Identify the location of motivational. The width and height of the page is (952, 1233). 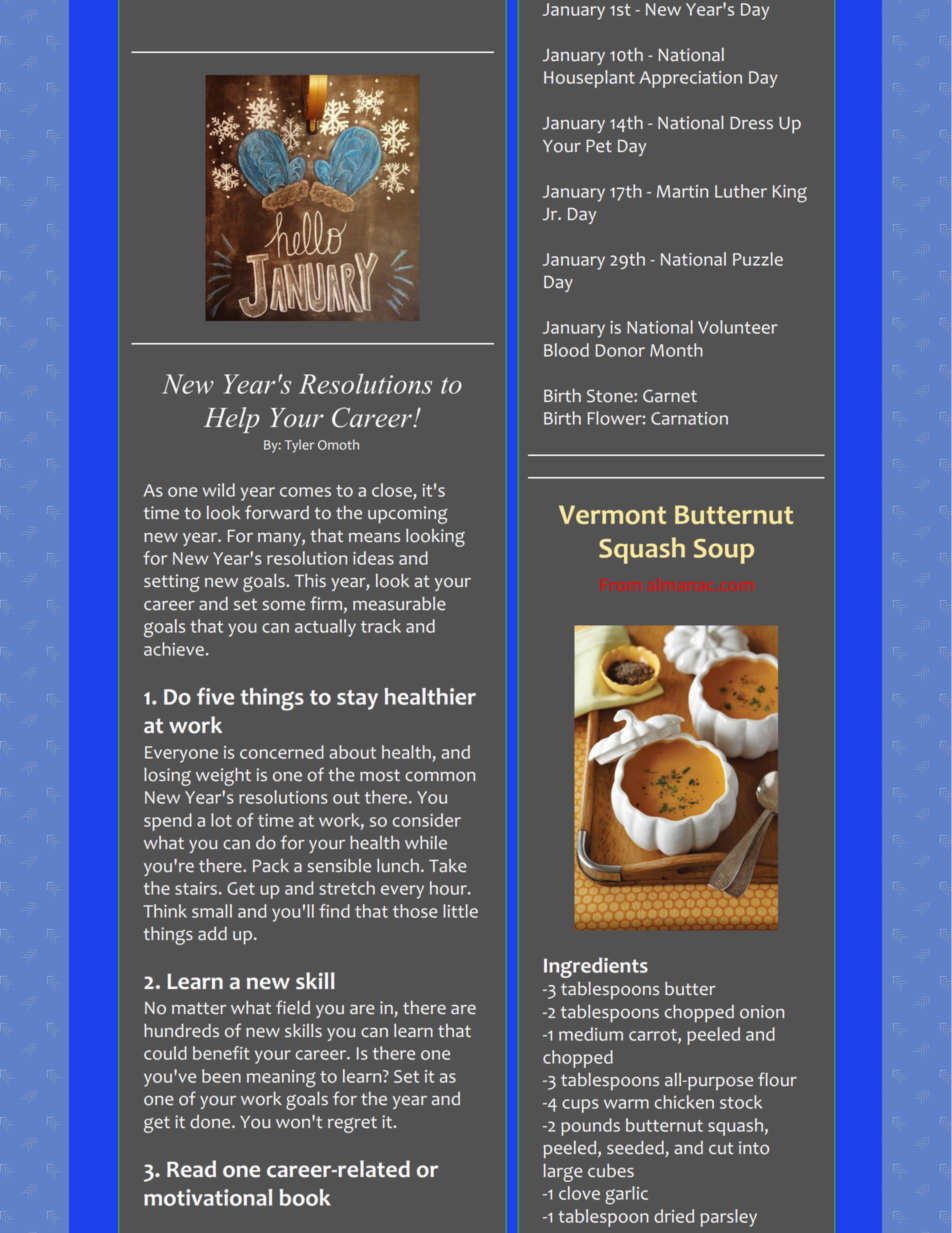
(208, 1197).
